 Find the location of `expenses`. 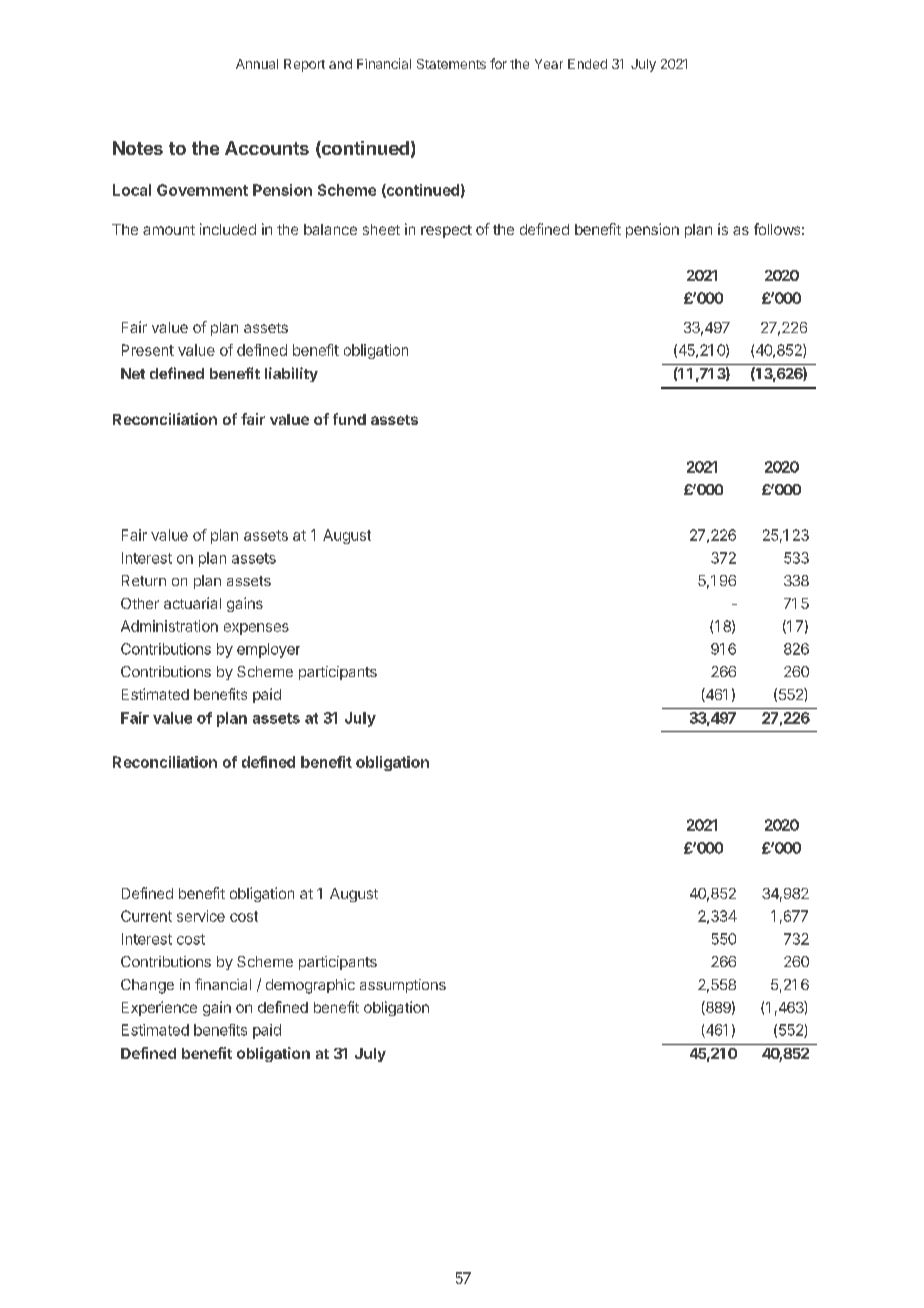

expenses is located at coordinates (256, 629).
